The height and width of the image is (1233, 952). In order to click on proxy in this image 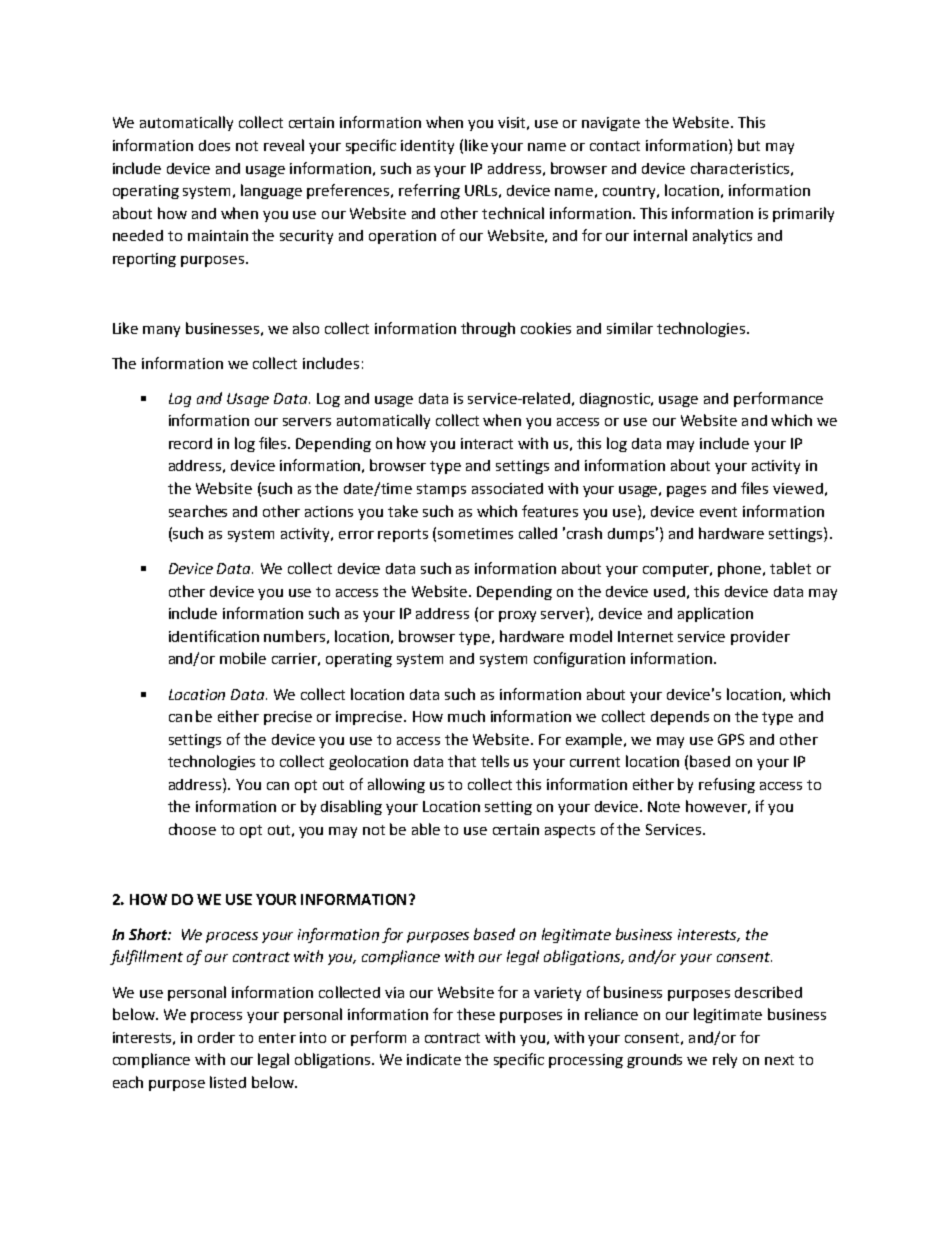, I will do `click(517, 616)`.
